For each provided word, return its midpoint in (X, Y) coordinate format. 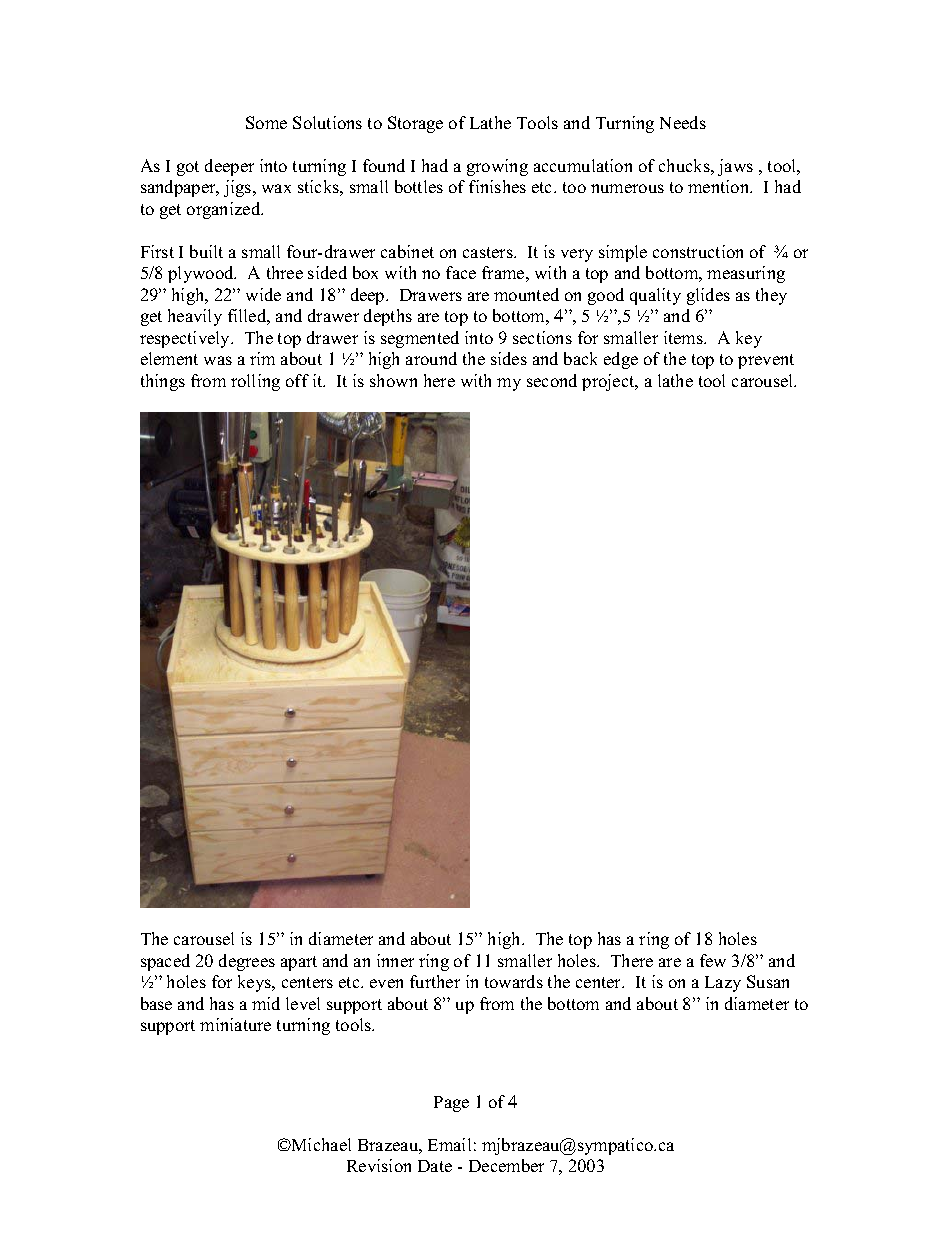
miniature (235, 1024)
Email (449, 1144)
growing (497, 167)
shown (393, 380)
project (609, 382)
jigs (239, 188)
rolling (255, 382)
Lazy (723, 984)
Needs (683, 122)
